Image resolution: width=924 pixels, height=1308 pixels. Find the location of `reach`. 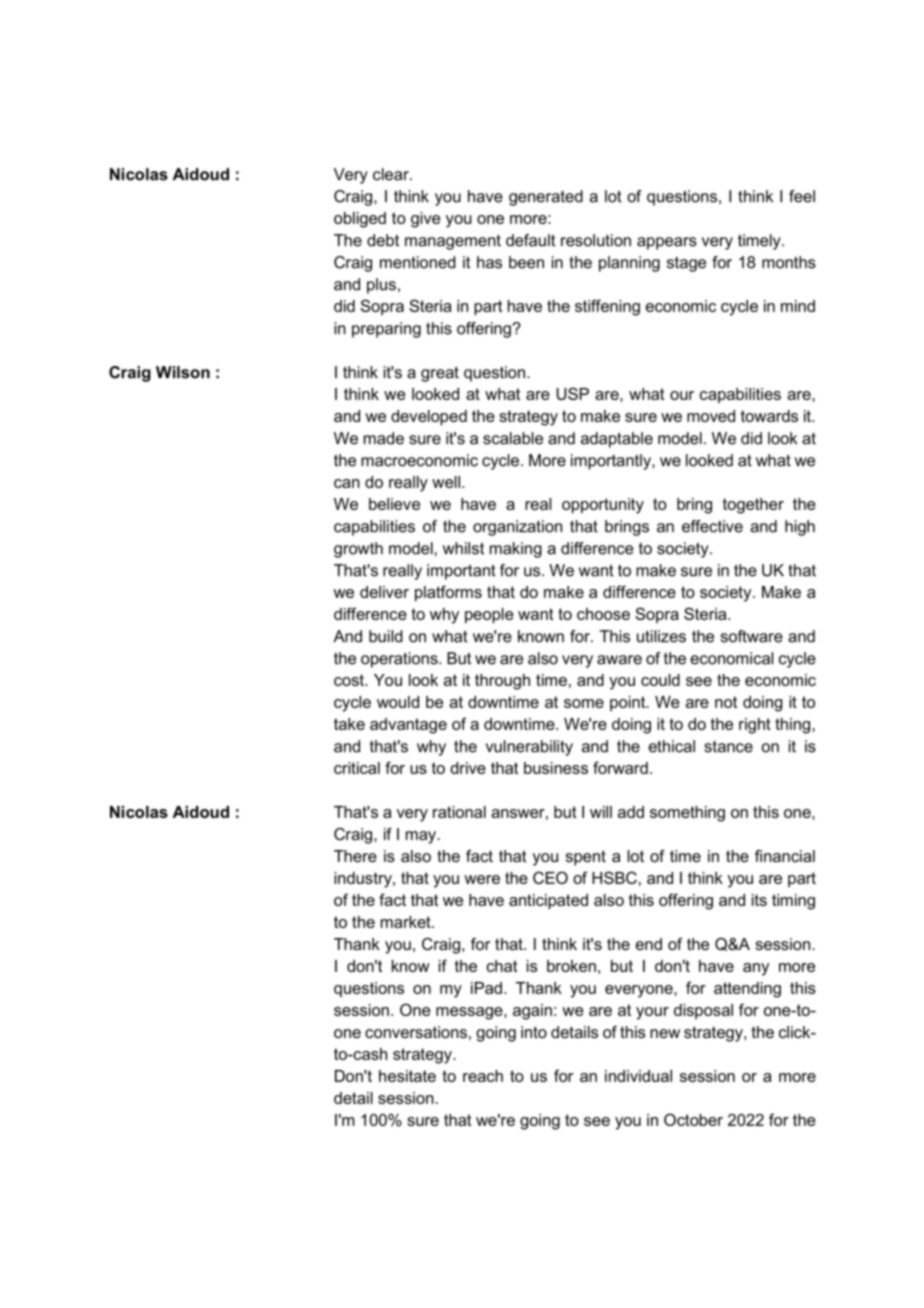

reach is located at coordinates (483, 1076).
